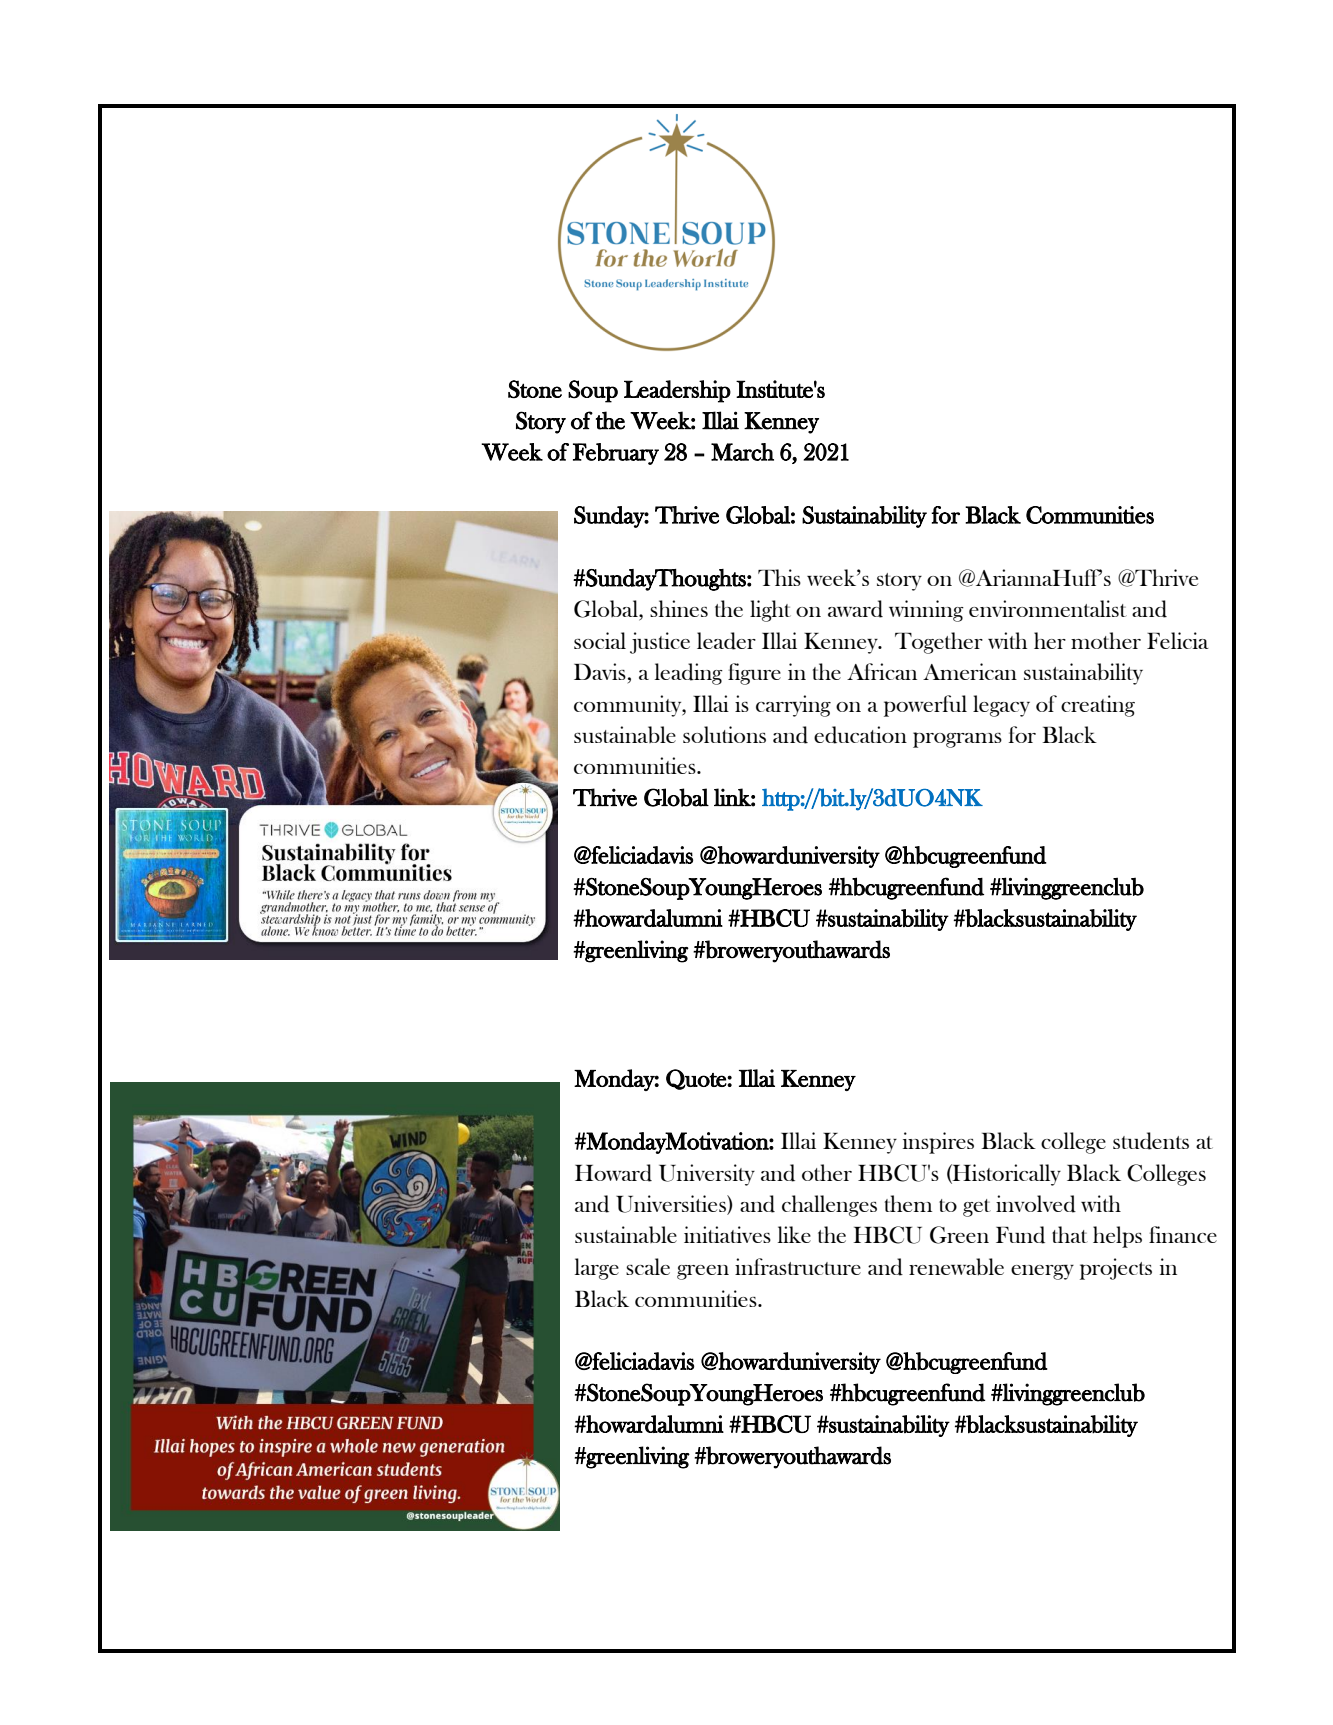 The image size is (1333, 1725). I want to click on solutions, so click(724, 734).
